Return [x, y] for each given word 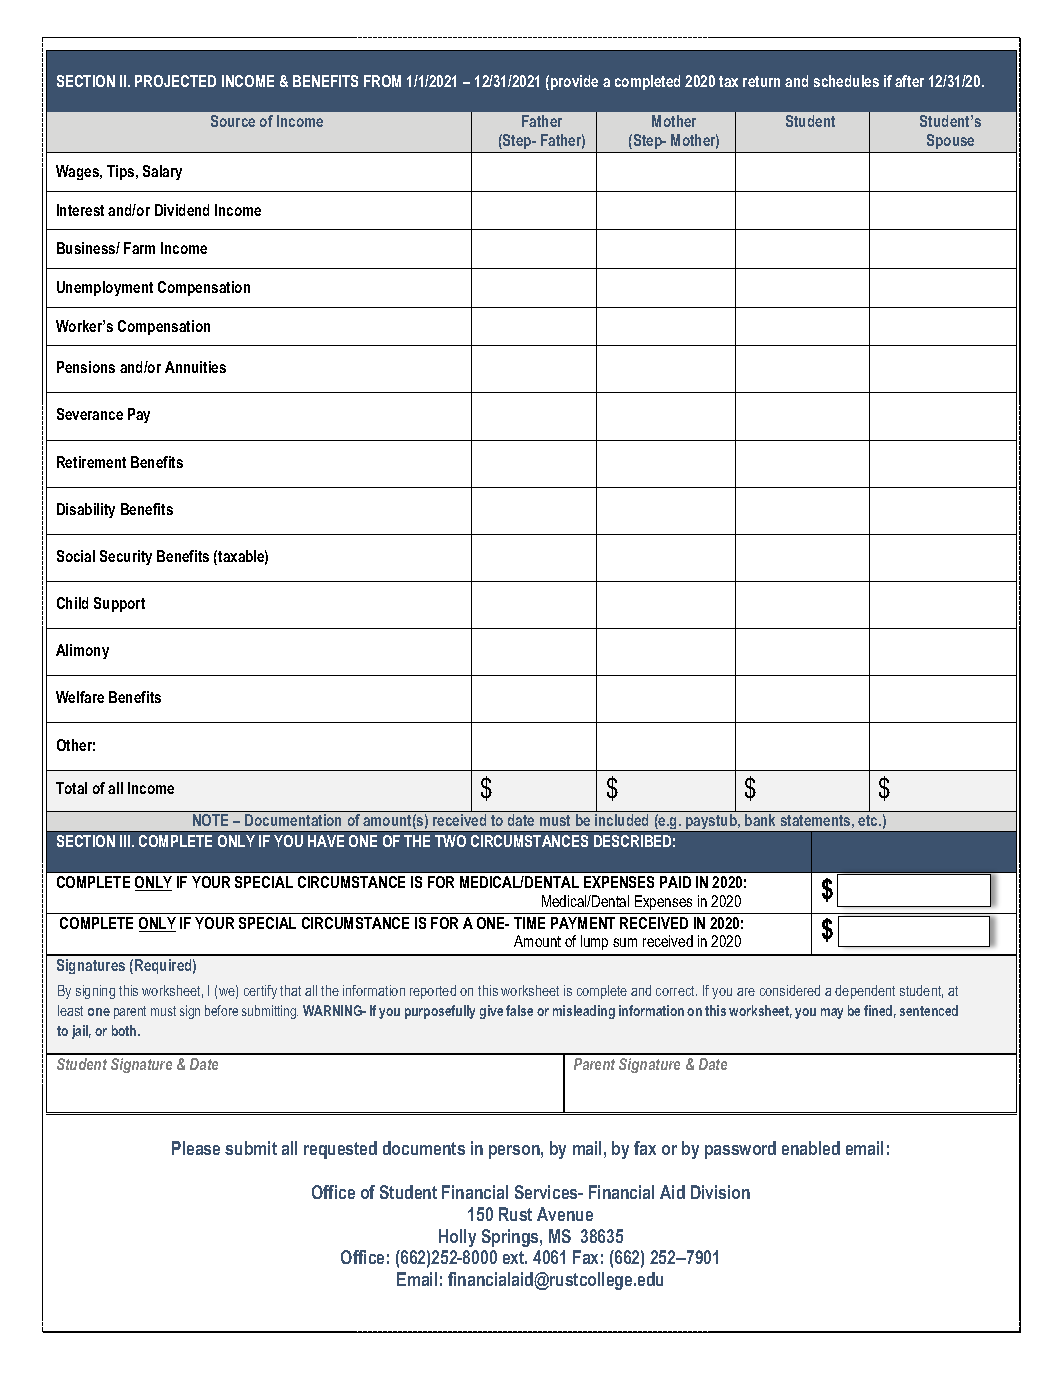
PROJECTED [175, 81]
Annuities [195, 367]
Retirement [91, 462]
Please [196, 1148]
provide [574, 82]
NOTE [210, 820]
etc [869, 820]
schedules [846, 81]
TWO [450, 841]
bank [760, 820]
